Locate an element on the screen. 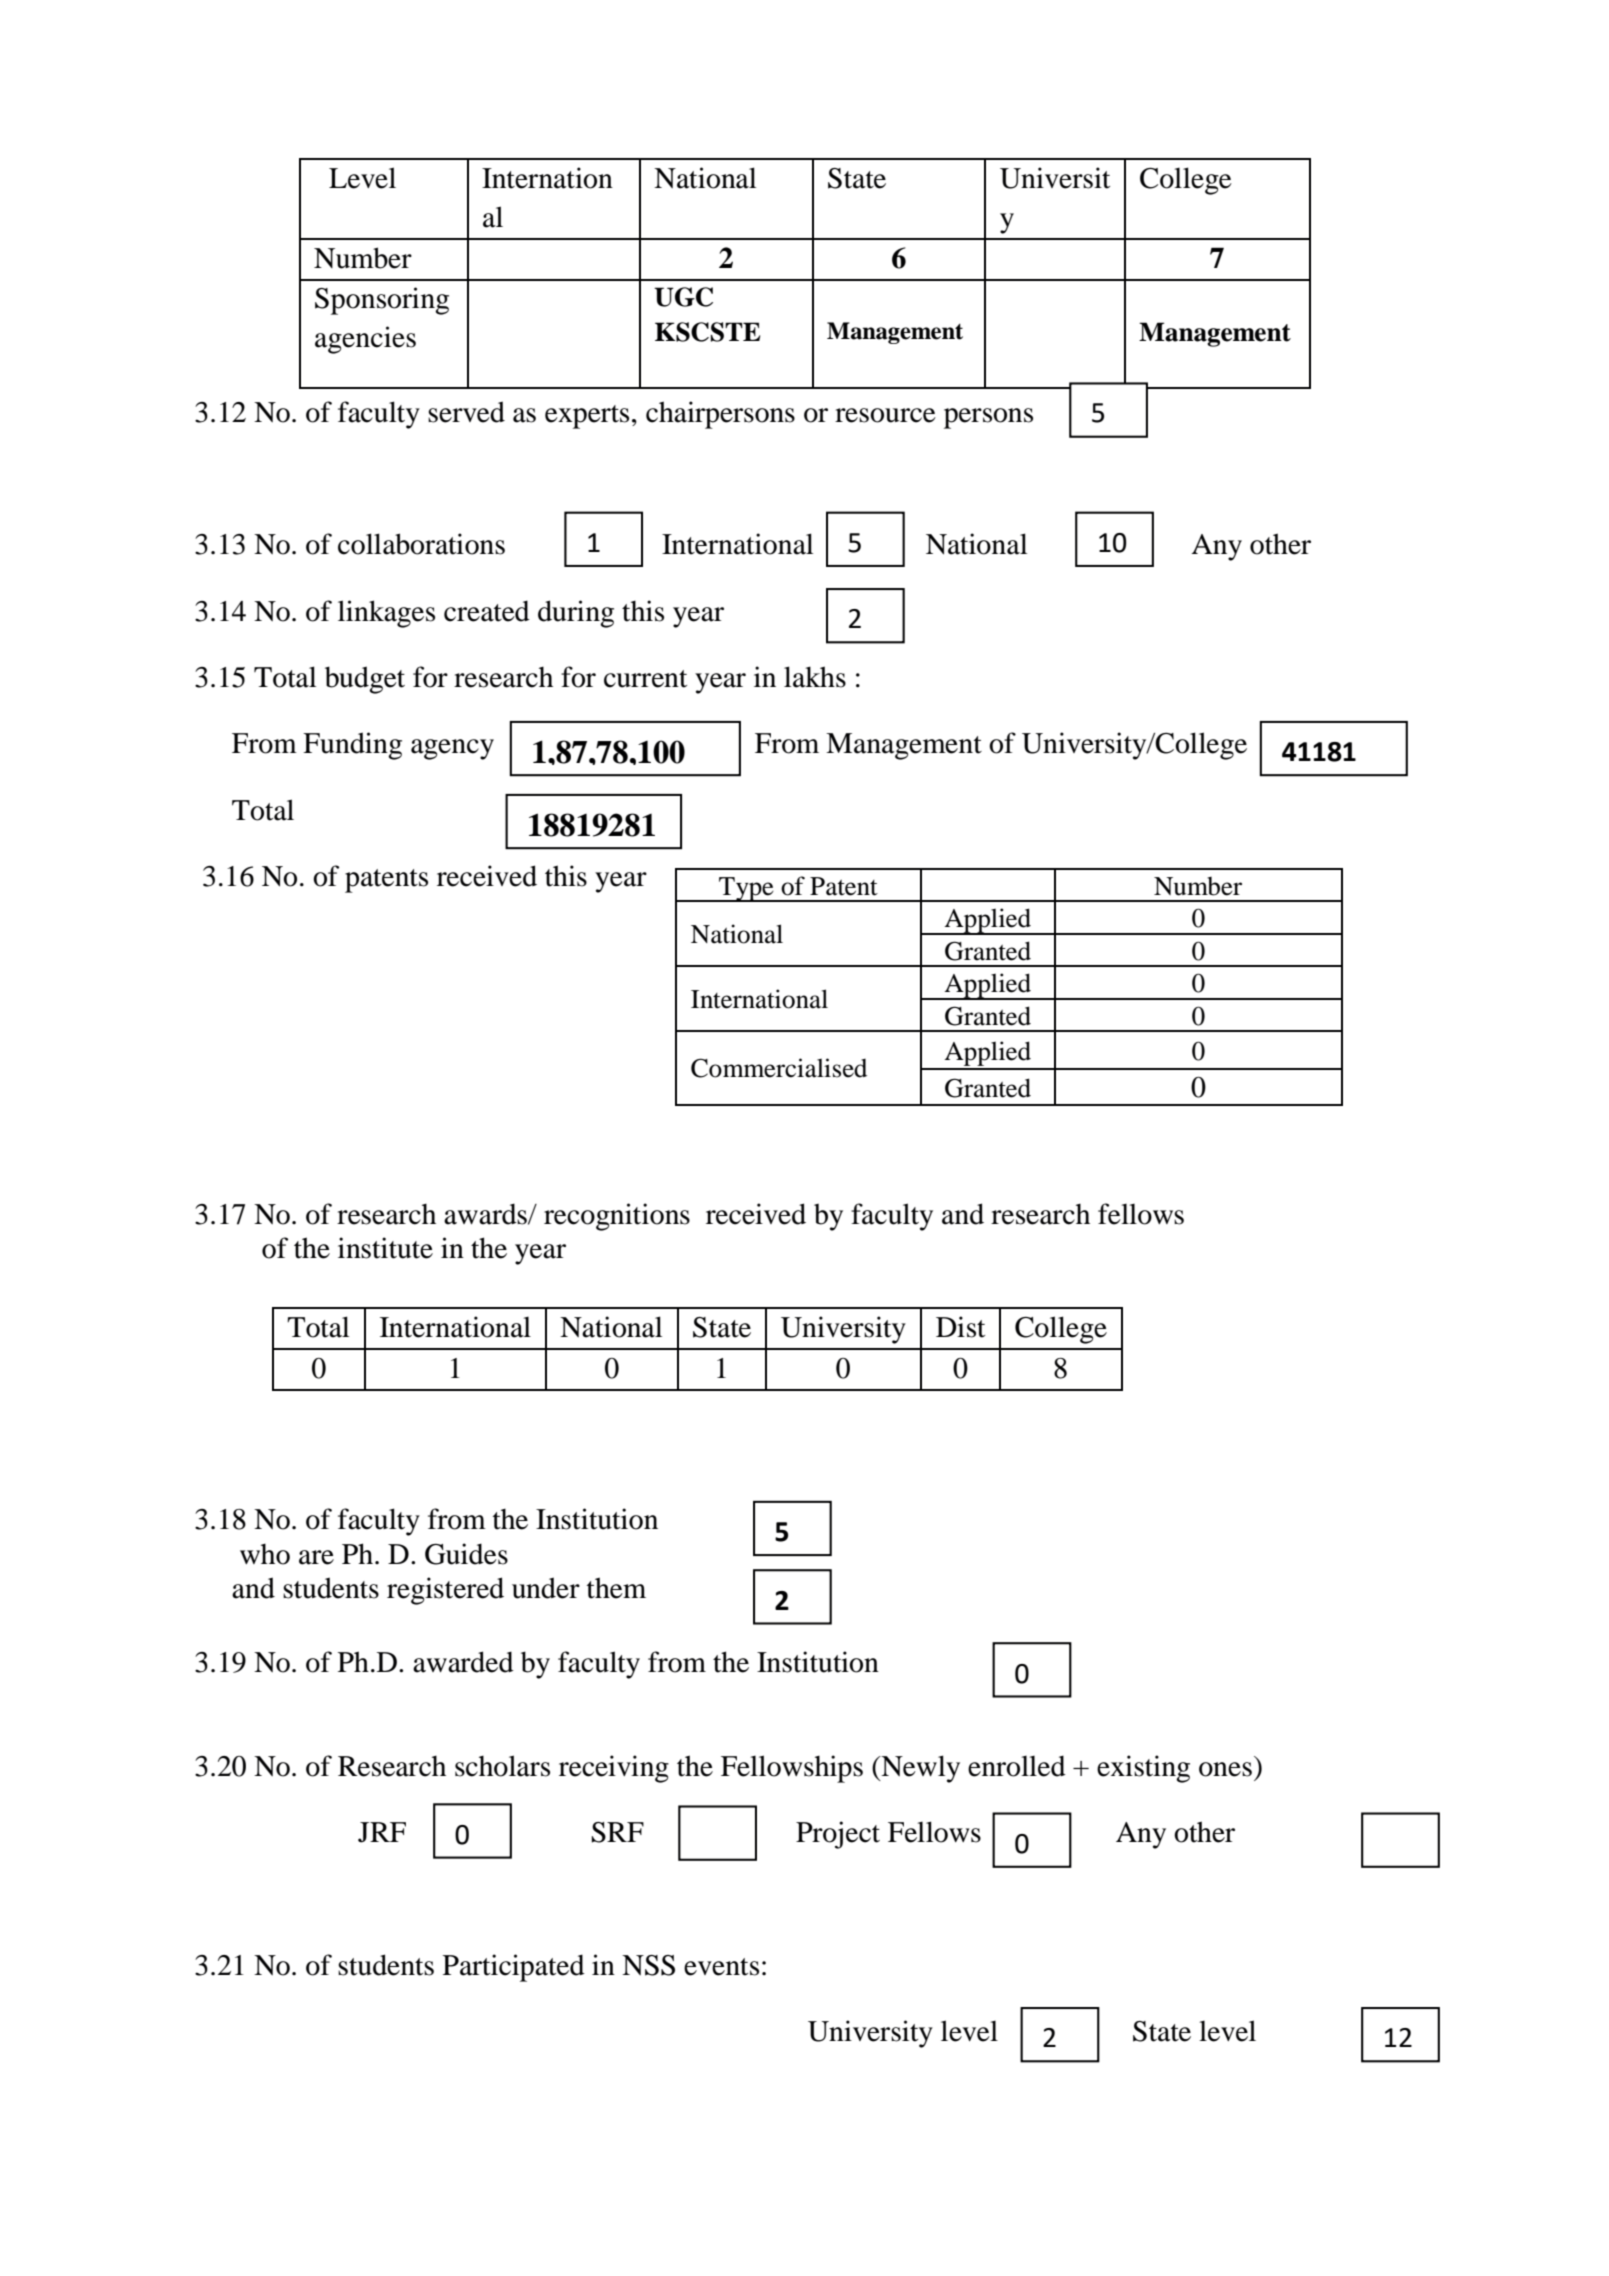 The width and height of the screenshot is (1609, 2276). Dist is located at coordinates (960, 1327).
